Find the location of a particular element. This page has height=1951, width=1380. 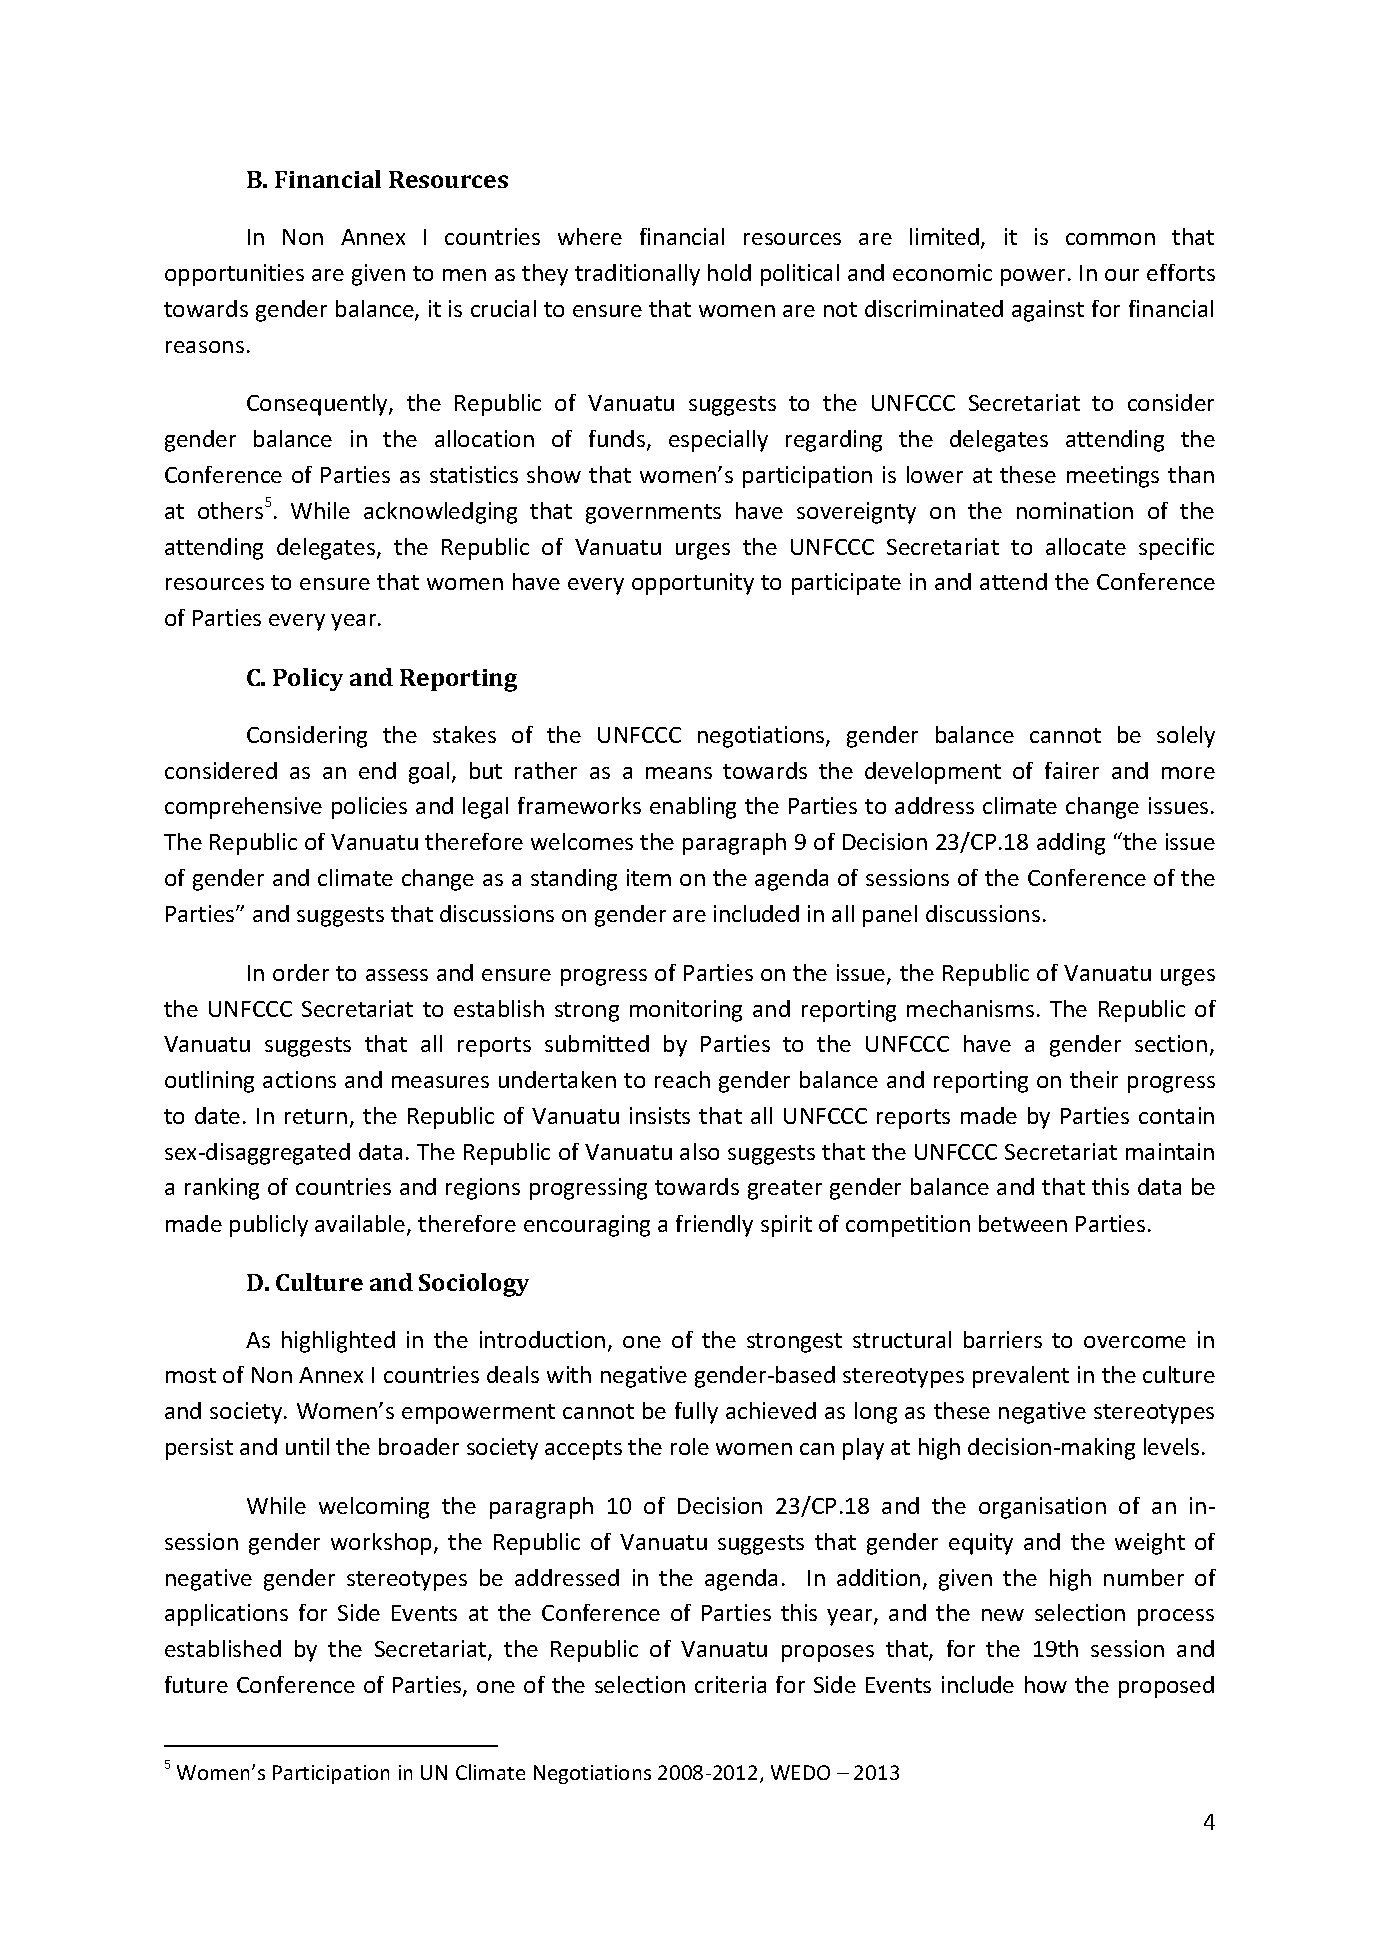

applications is located at coordinates (226, 1615).
